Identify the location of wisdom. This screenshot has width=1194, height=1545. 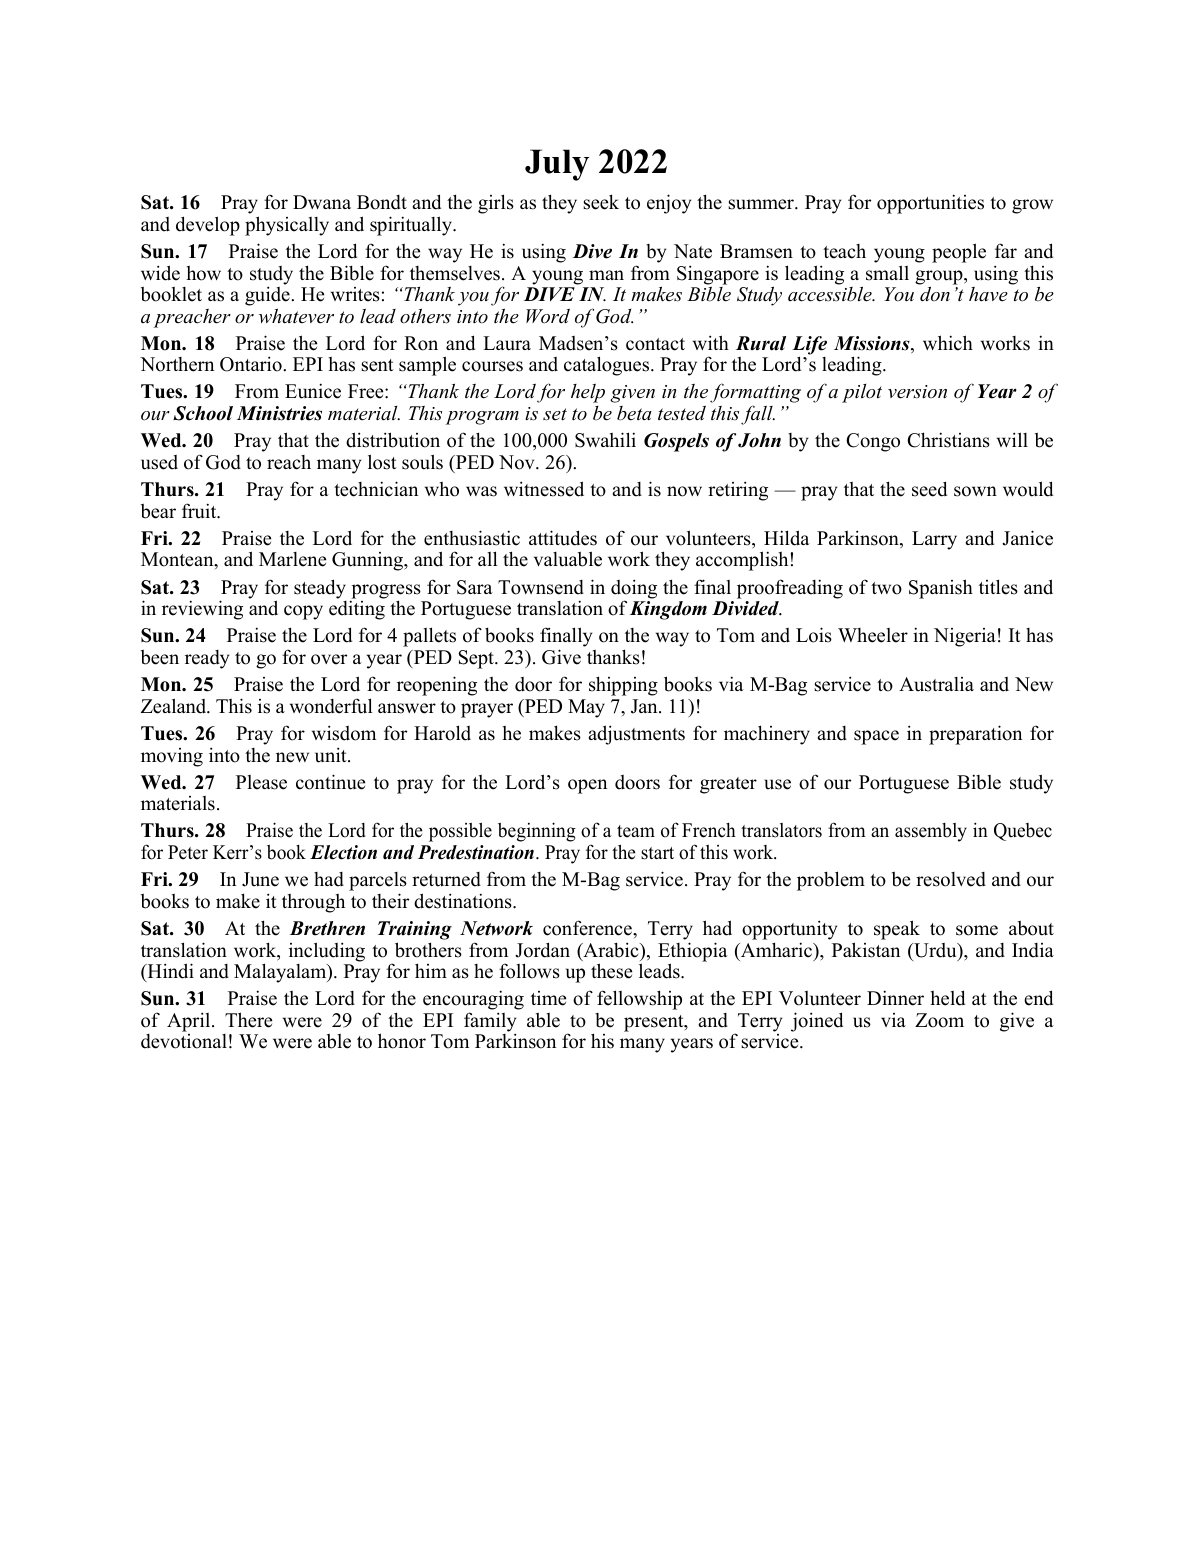
(344, 733).
